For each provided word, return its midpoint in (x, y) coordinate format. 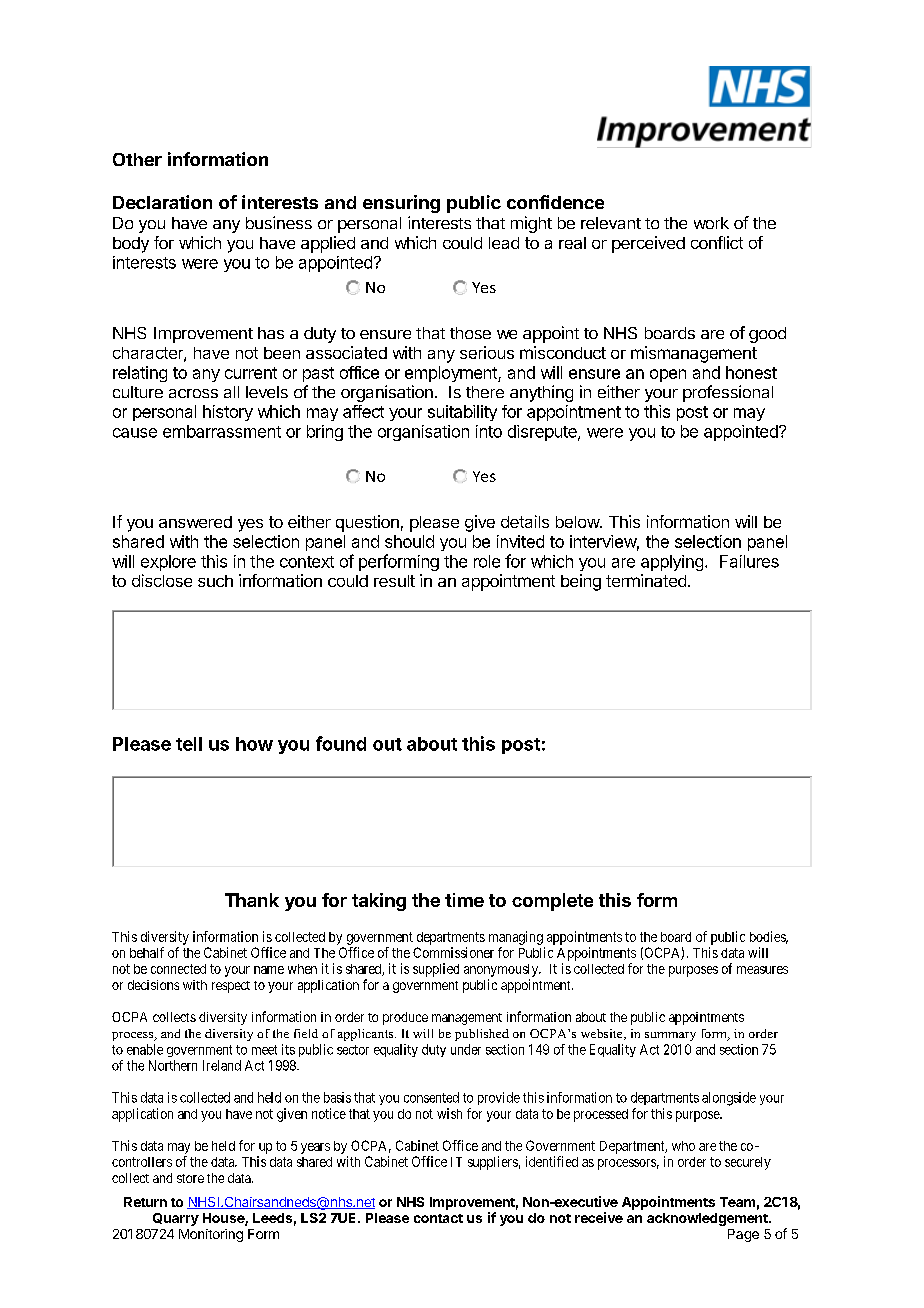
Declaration (162, 202)
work (711, 223)
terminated (646, 580)
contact (438, 1218)
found (341, 743)
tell (189, 744)
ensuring (401, 204)
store (190, 1178)
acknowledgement (708, 1219)
